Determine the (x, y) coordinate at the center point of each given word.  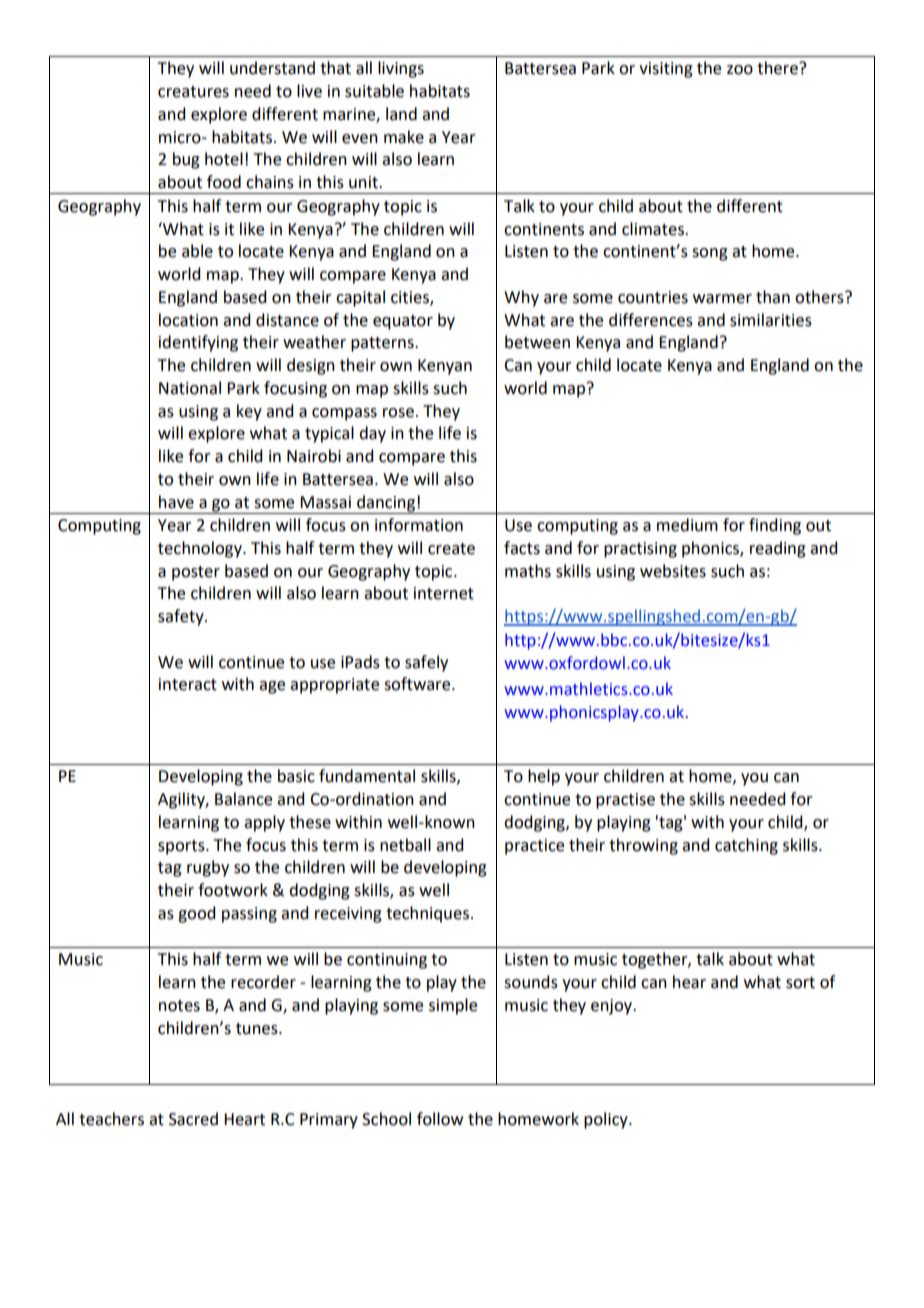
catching (746, 846)
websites (673, 571)
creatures (193, 92)
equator (403, 322)
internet (444, 593)
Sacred (193, 1119)
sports (182, 847)
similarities (771, 320)
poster (196, 573)
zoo (740, 70)
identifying (198, 343)
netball (405, 845)
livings (401, 69)
